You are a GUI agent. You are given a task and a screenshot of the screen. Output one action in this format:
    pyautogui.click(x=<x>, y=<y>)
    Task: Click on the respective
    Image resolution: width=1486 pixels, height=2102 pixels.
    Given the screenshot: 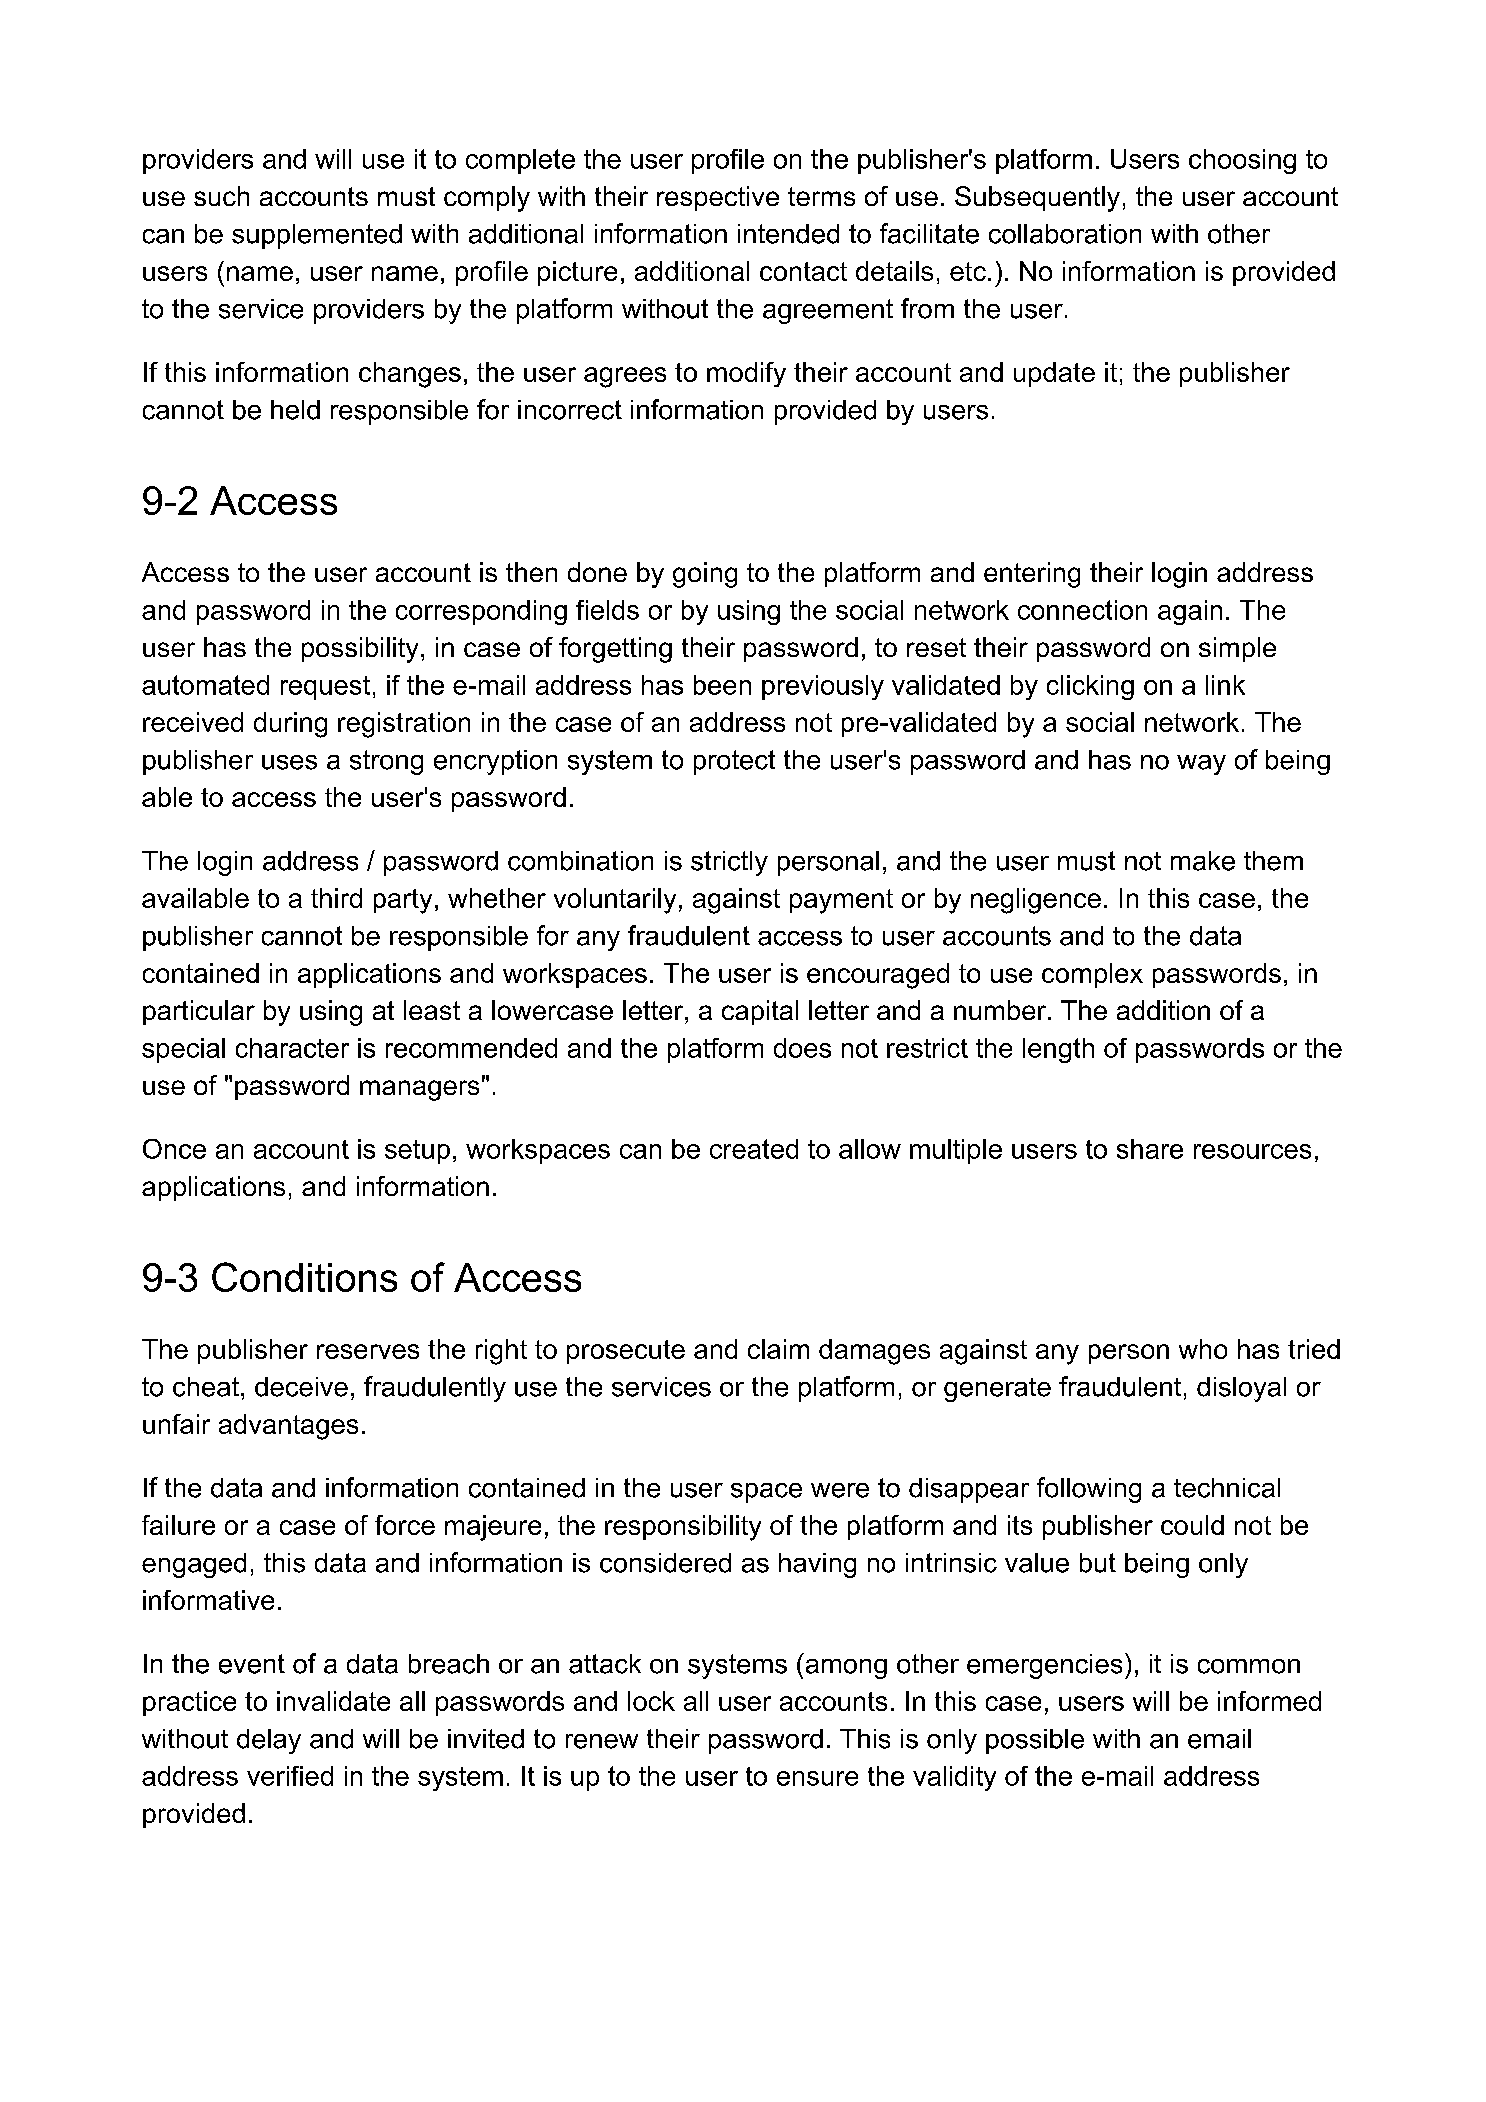 What is the action you would take?
    pyautogui.click(x=718, y=198)
